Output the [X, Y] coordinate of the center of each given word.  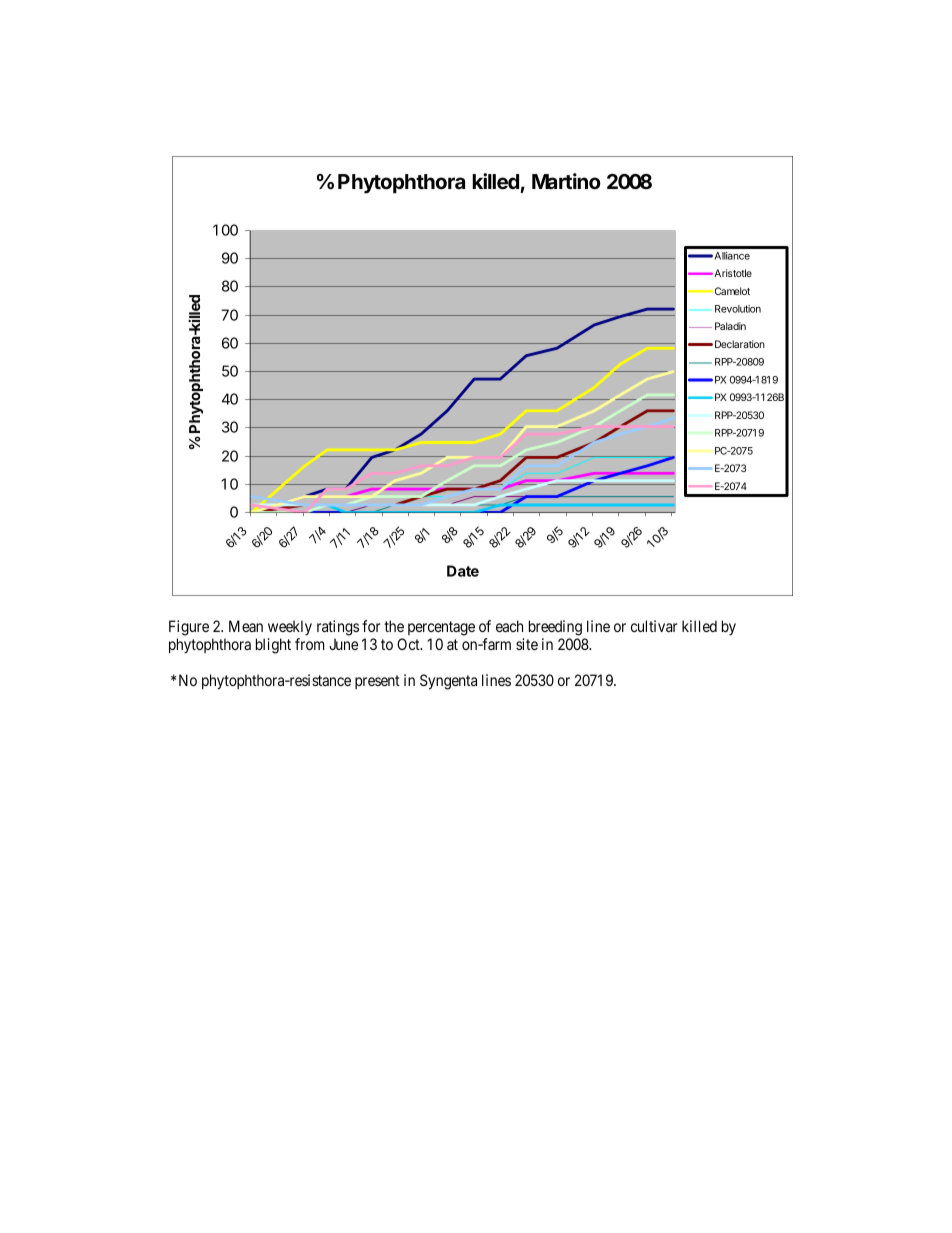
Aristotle [732, 273]
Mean [246, 626]
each [509, 626]
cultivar [654, 626]
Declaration [740, 344]
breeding [555, 628]
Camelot [731, 291]
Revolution [738, 309]
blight [273, 646]
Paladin [730, 326]
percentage [441, 628]
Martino [566, 181]
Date [463, 571]
